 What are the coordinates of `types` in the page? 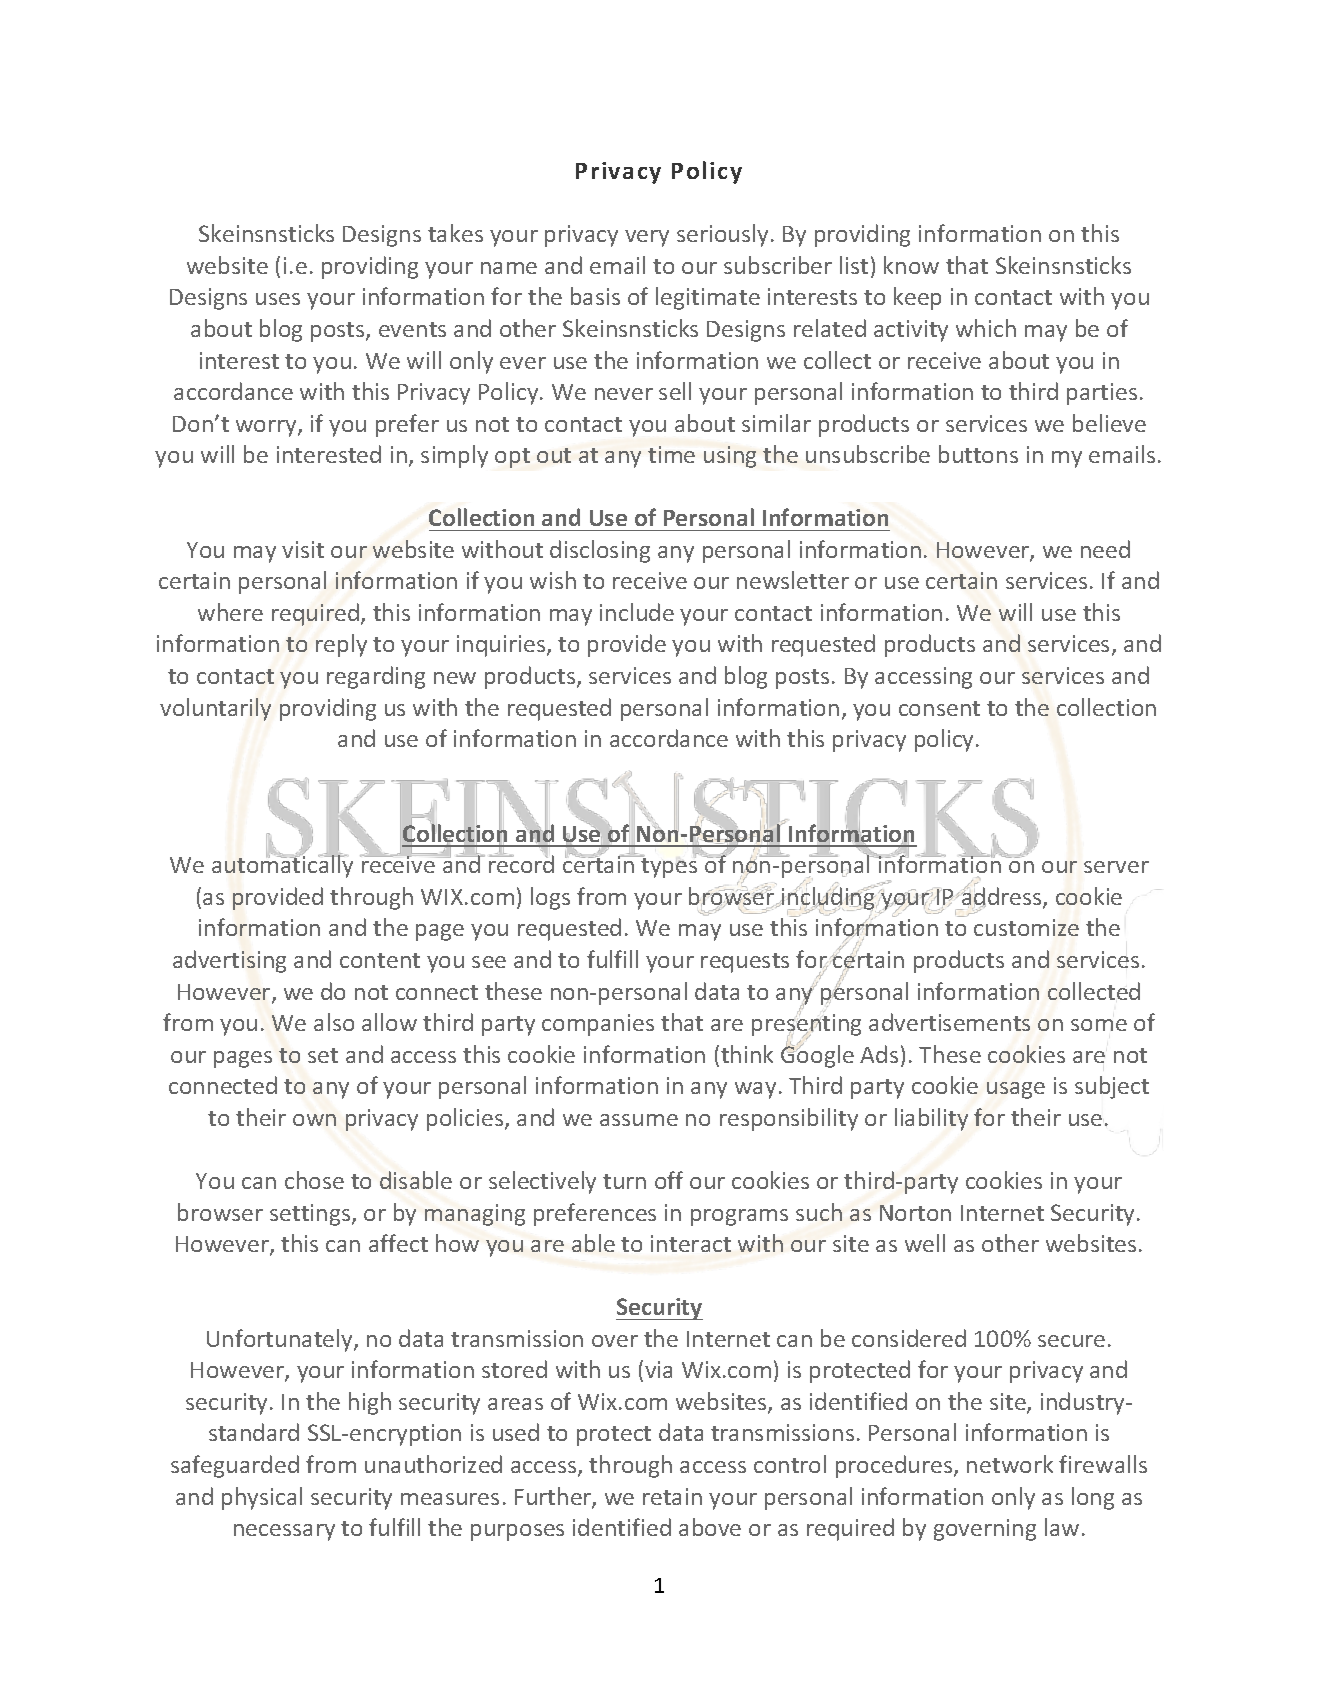 It's located at (668, 867).
